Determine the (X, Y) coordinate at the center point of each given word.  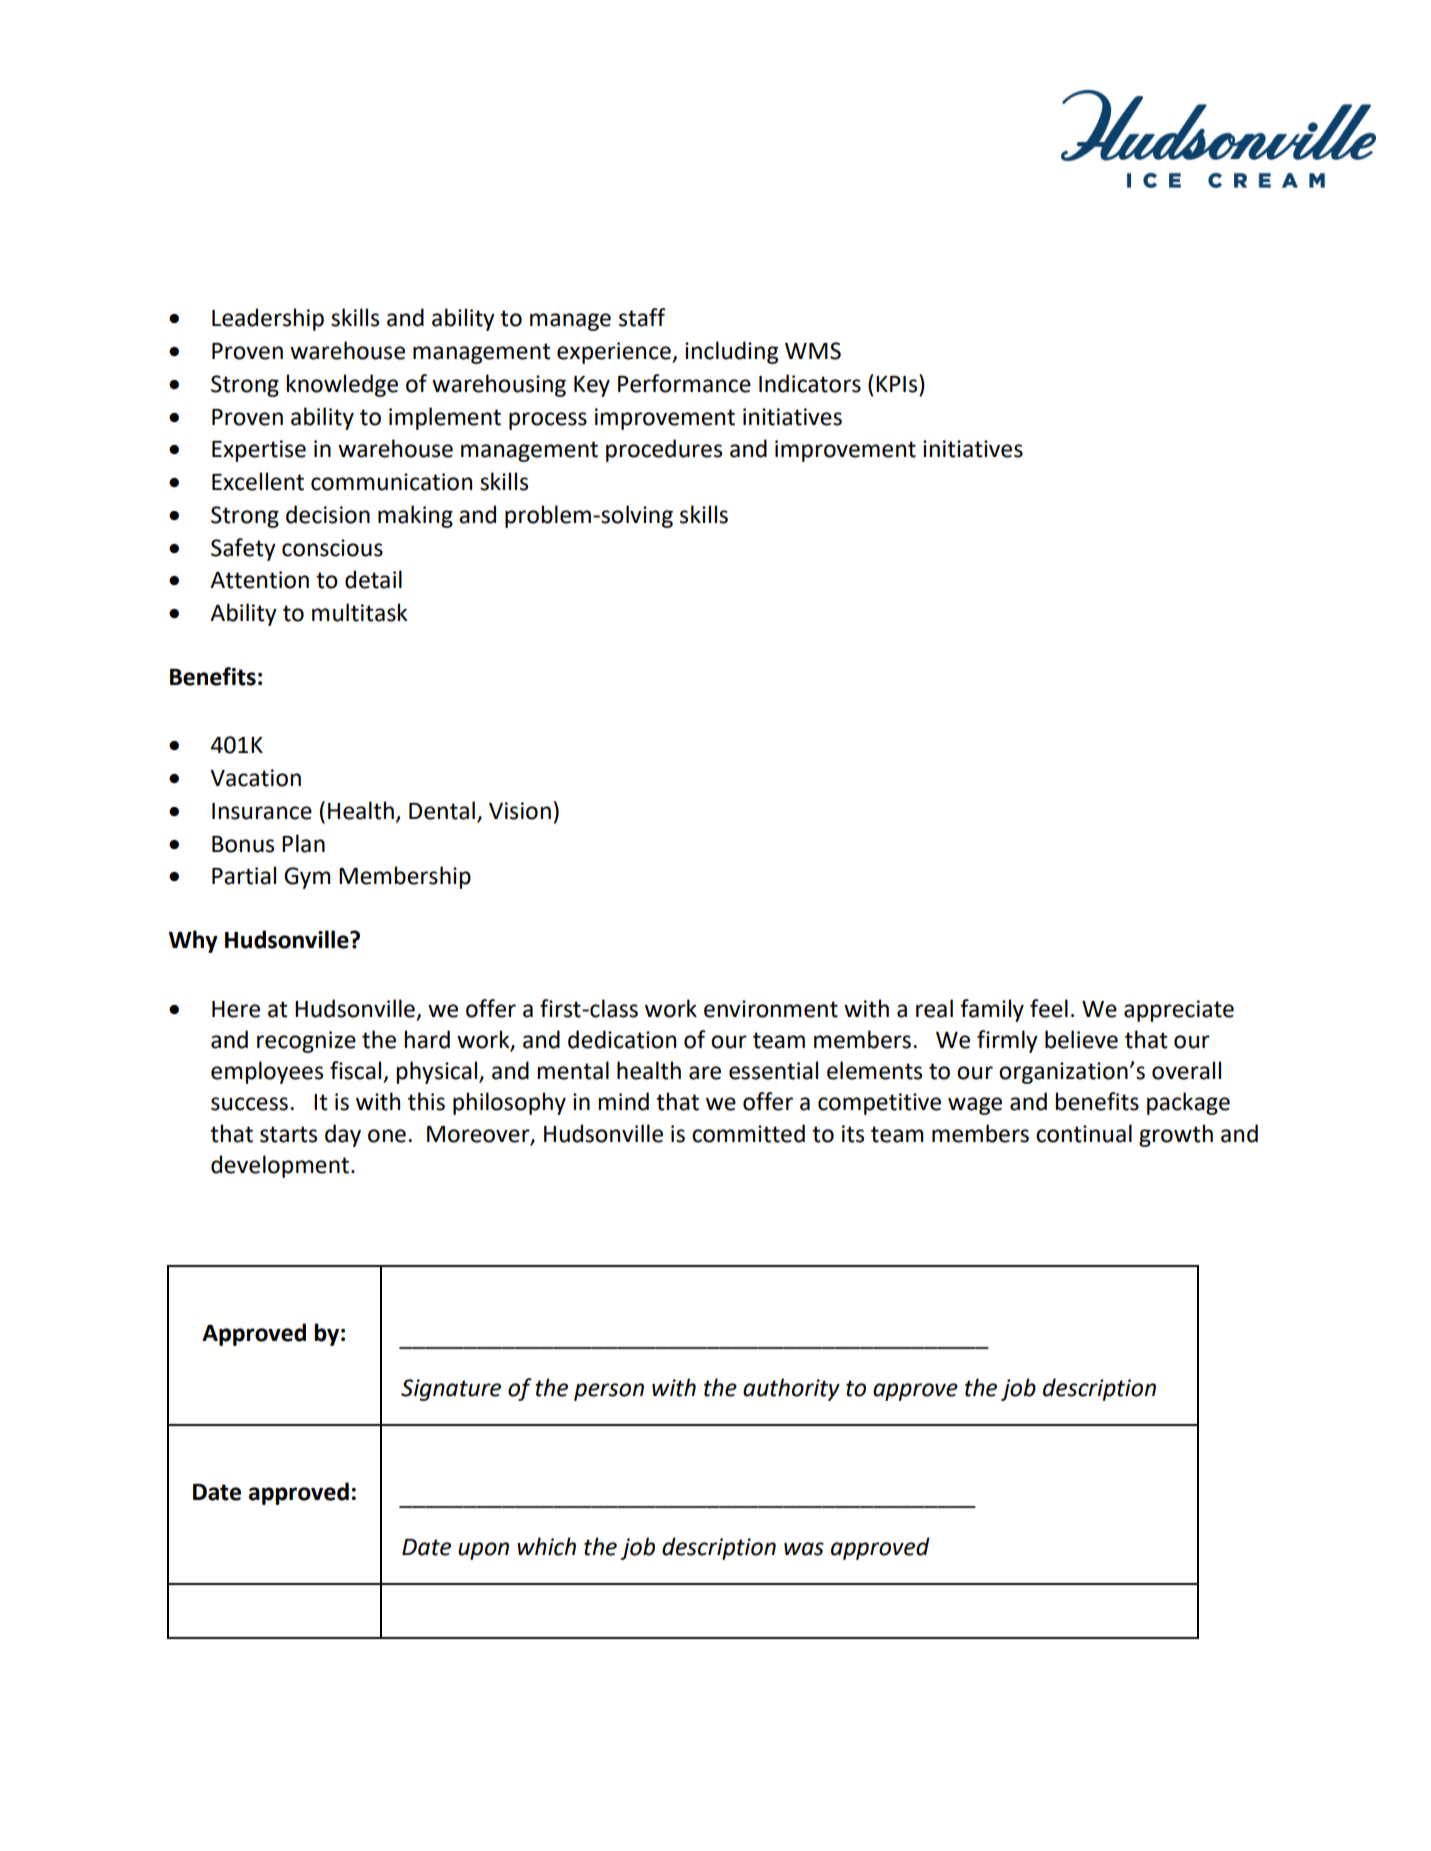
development (281, 1166)
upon (483, 1551)
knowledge (342, 385)
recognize (306, 1042)
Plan (303, 843)
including (731, 352)
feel (1049, 1008)
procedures (664, 450)
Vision (520, 811)
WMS (813, 351)
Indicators (810, 383)
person (609, 1392)
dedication (622, 1039)
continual (1084, 1133)
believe (1081, 1039)
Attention (259, 580)
